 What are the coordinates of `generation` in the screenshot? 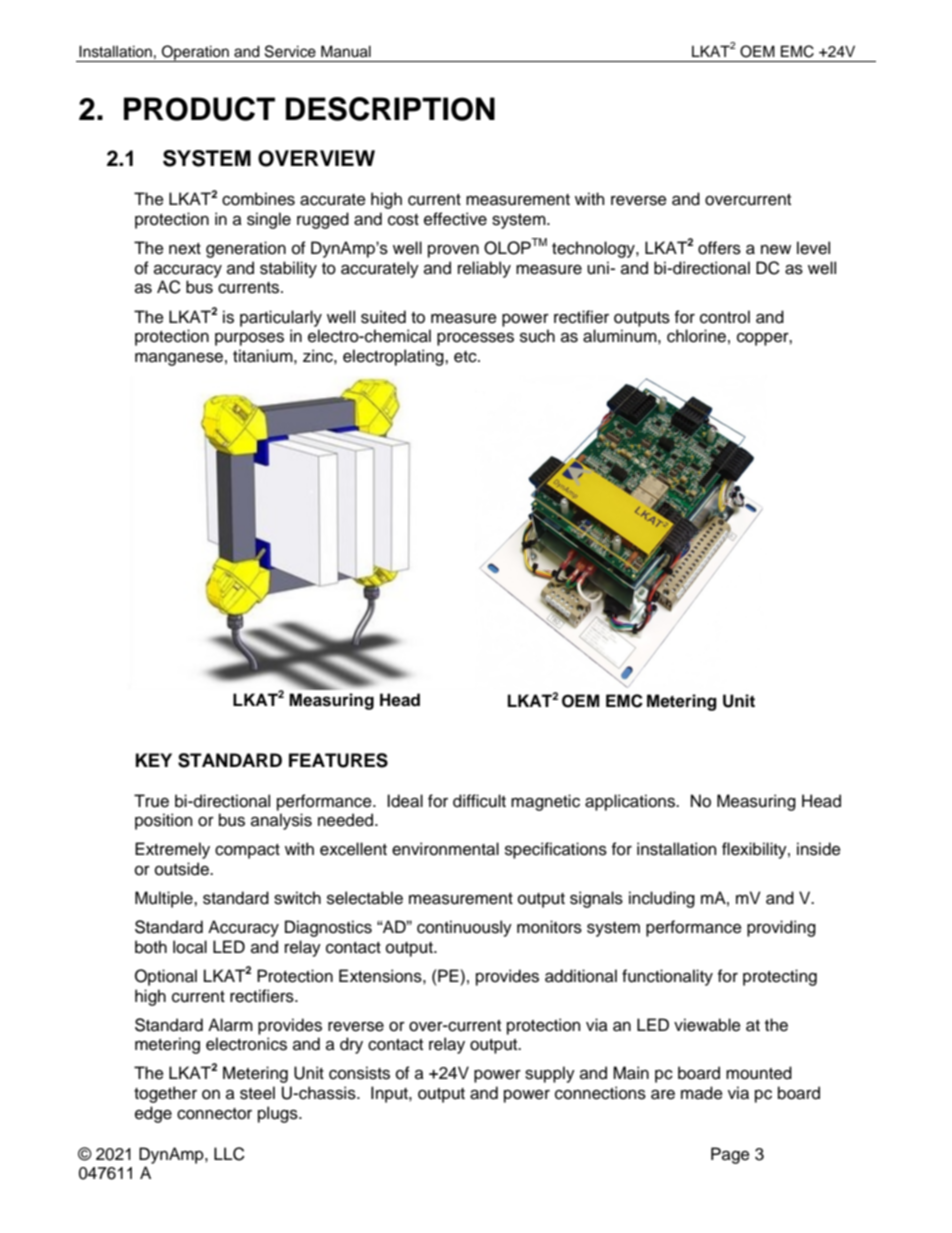 It's located at (246, 249).
